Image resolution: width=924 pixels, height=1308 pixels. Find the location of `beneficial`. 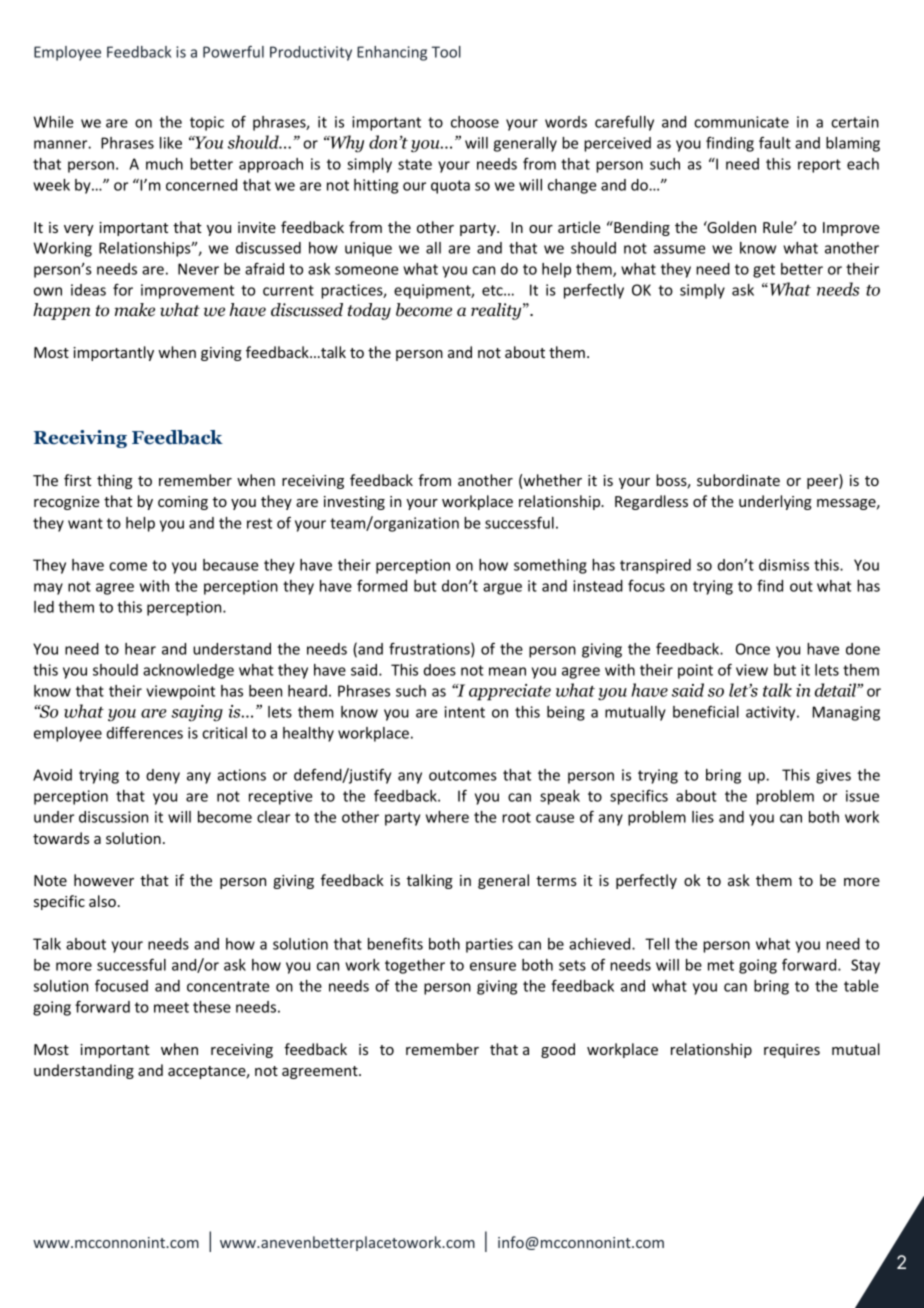

beneficial is located at coordinates (706, 712).
